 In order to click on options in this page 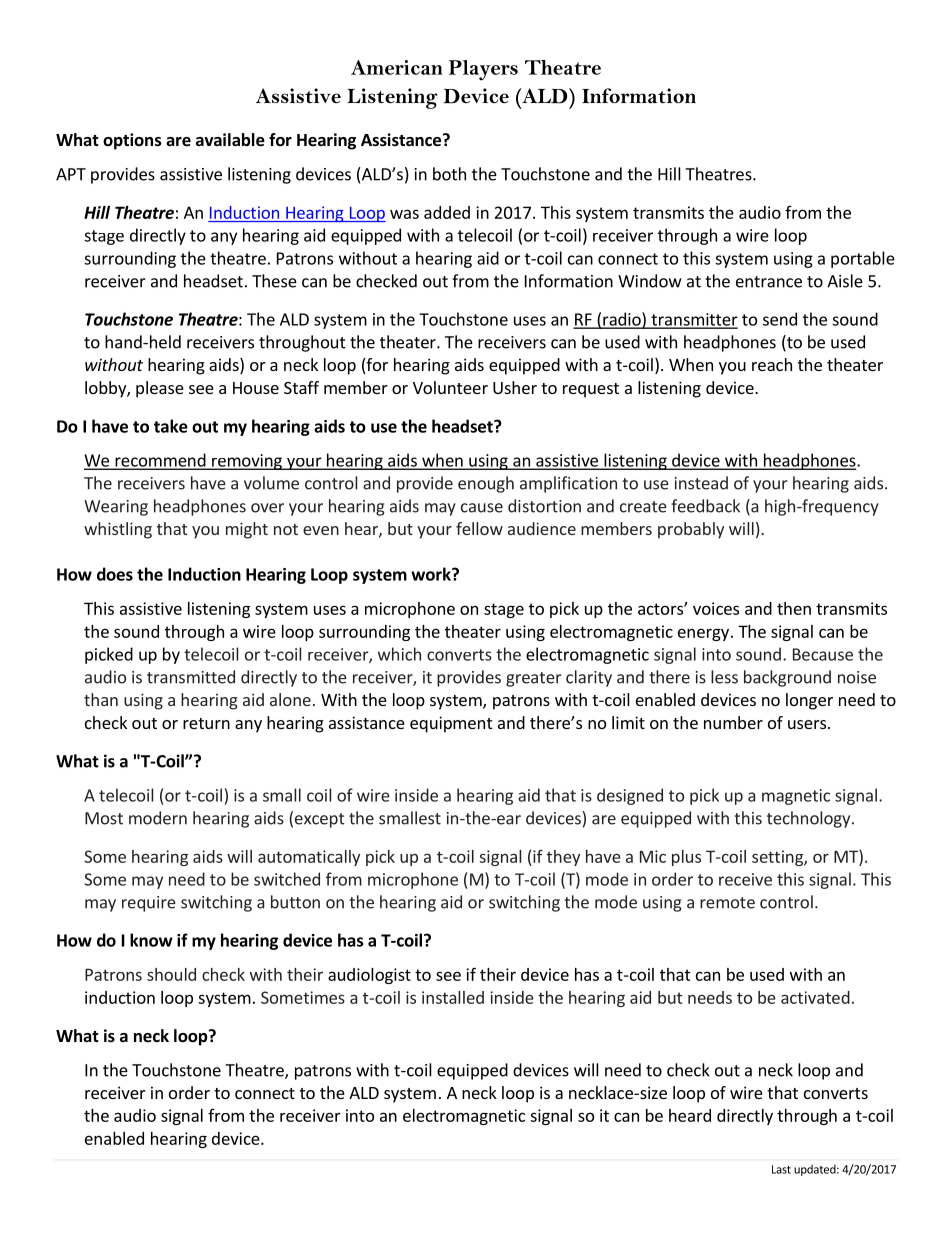, I will do `click(132, 141)`.
